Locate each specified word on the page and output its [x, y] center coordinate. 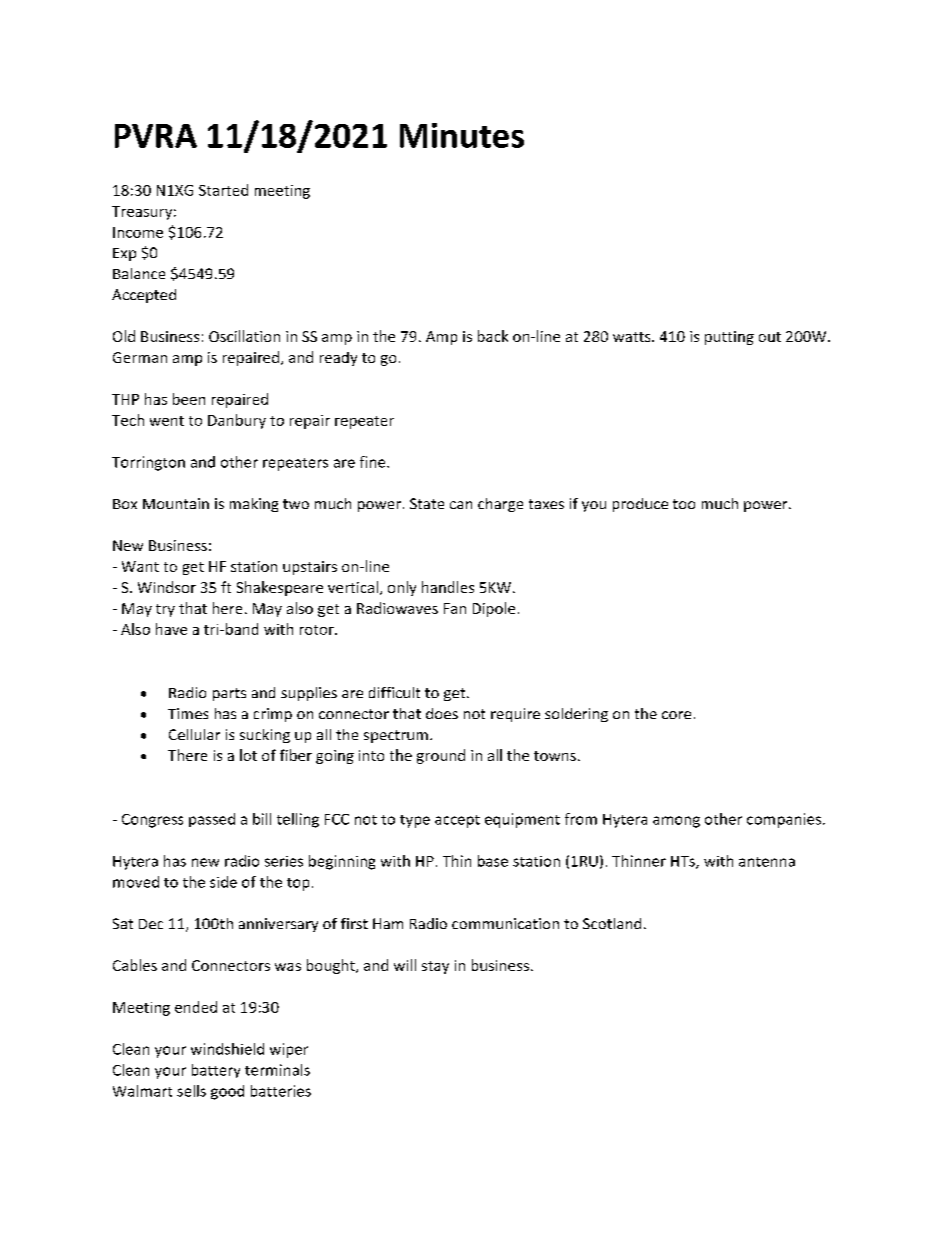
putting [729, 338]
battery [216, 1071]
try [165, 610]
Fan [455, 608]
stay [435, 967]
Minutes [462, 135]
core [676, 715]
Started [223, 190]
